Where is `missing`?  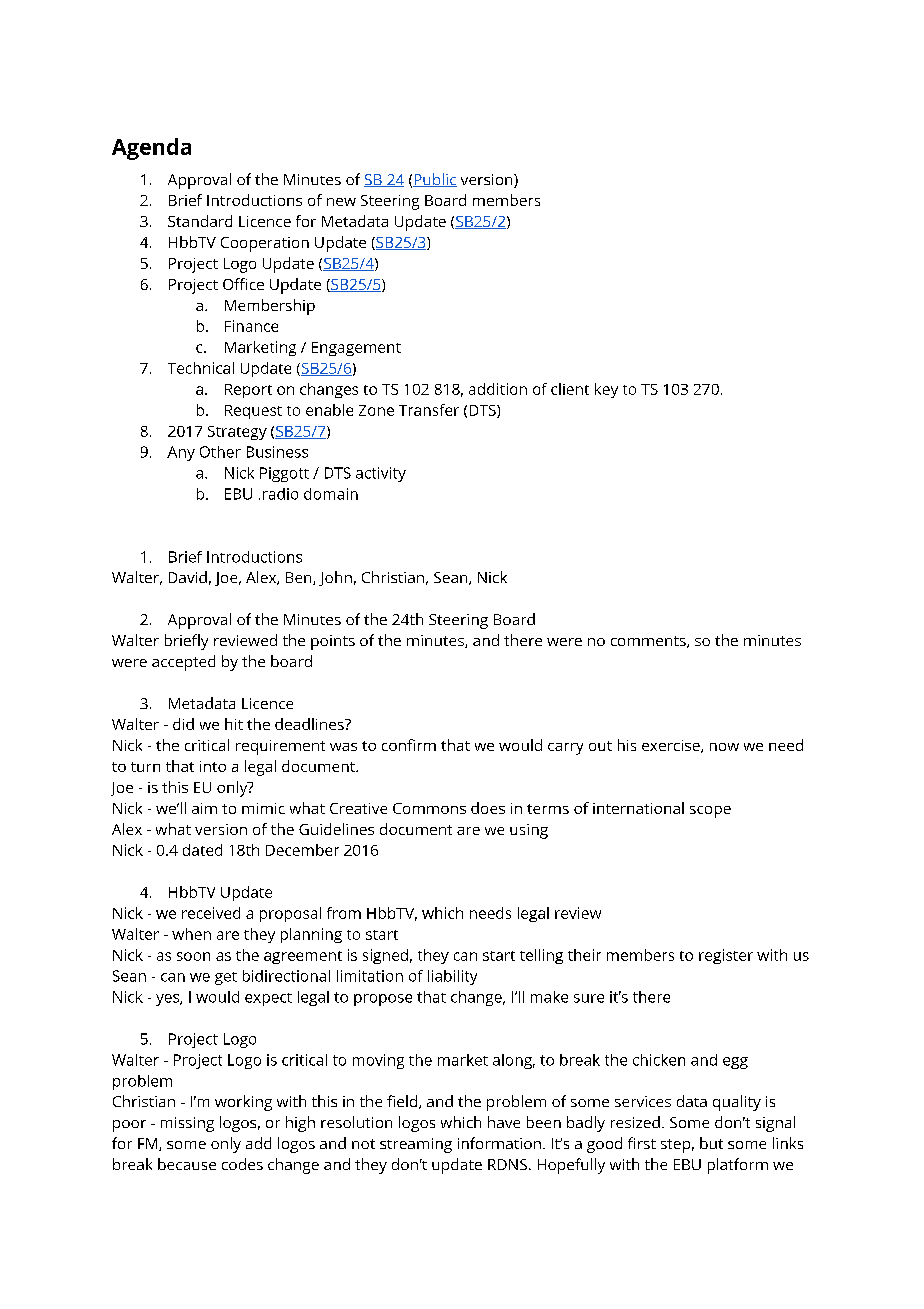 missing is located at coordinates (187, 1124).
